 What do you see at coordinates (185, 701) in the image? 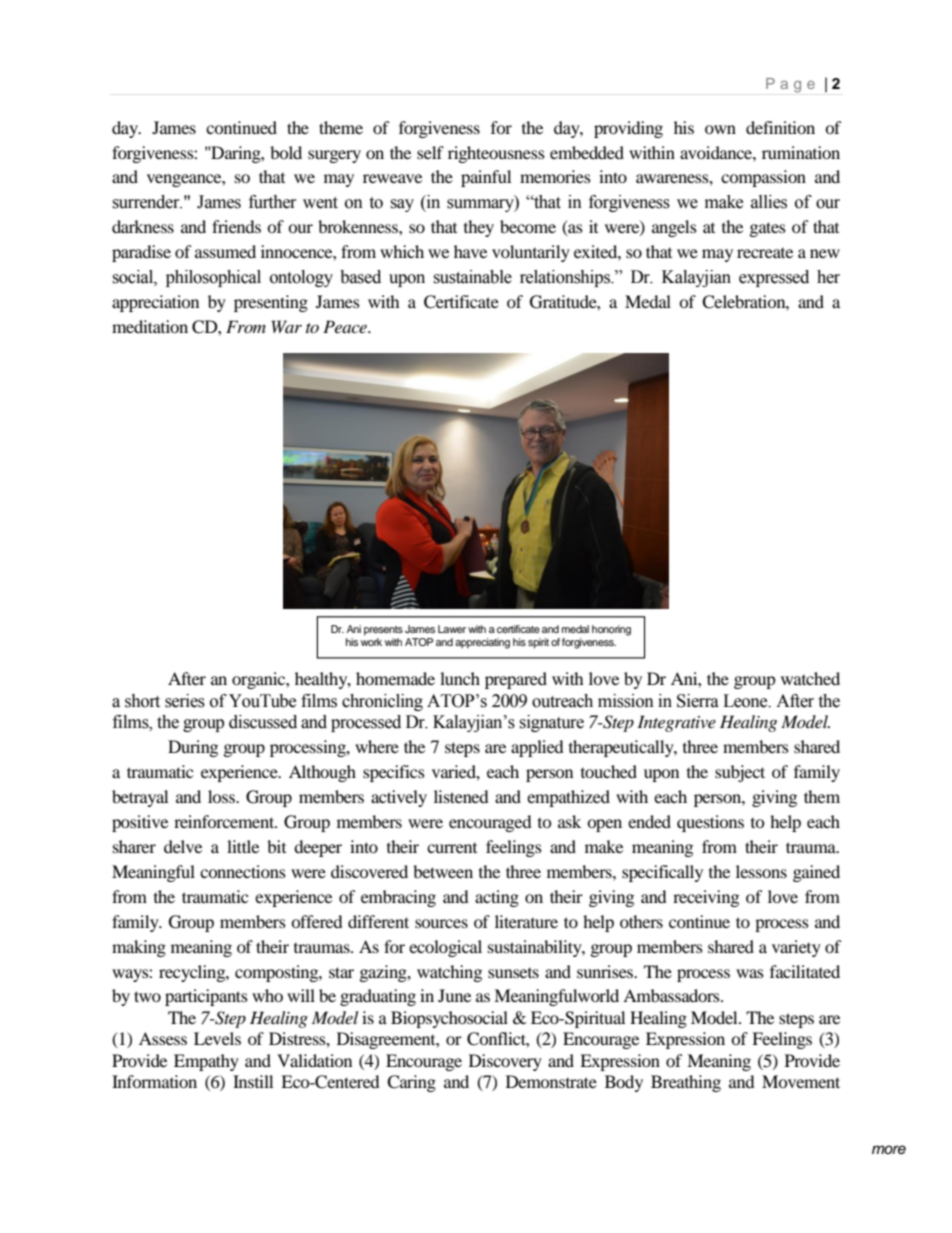
I see `series` at bounding box center [185, 701].
